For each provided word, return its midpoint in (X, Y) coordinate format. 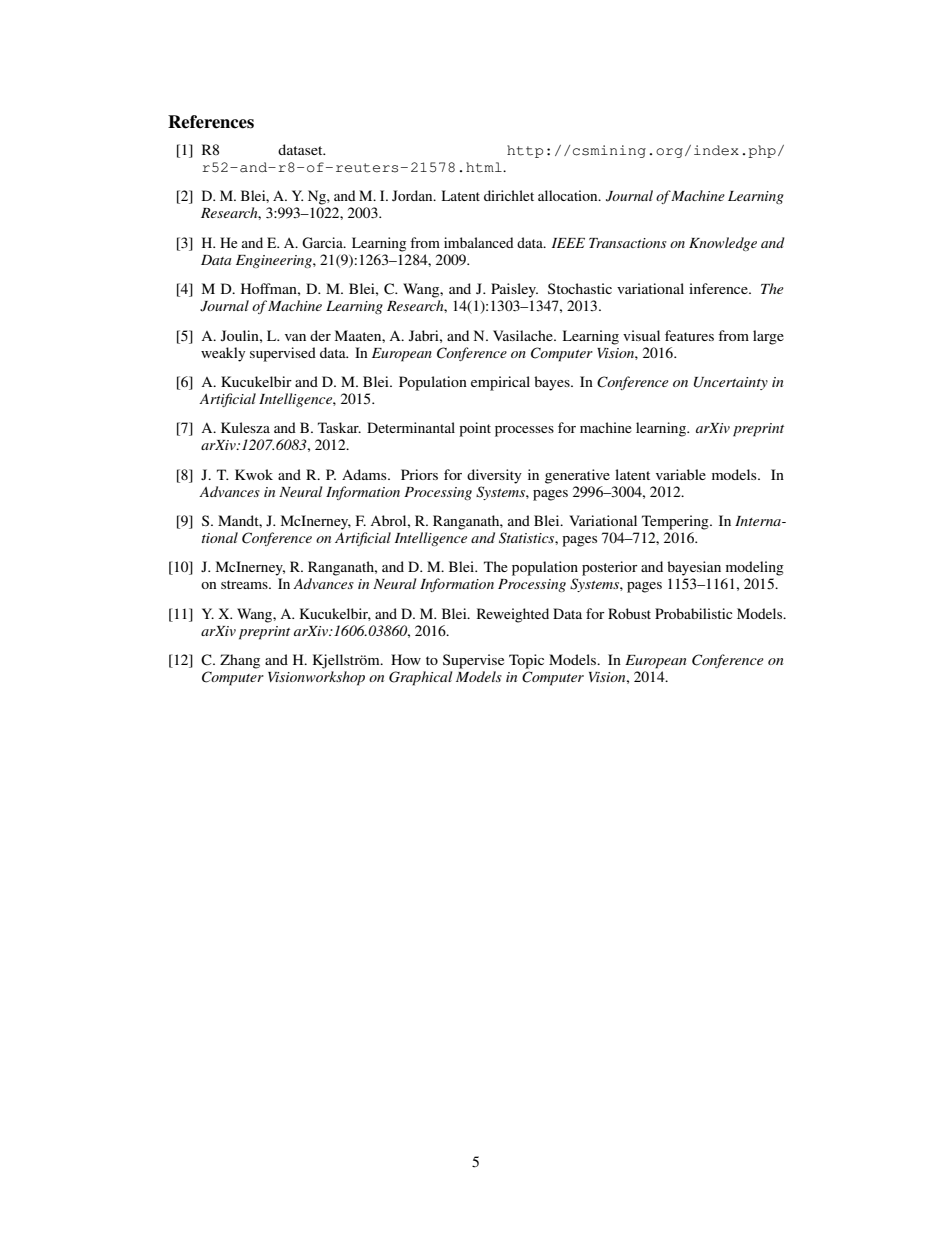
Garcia (323, 243)
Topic (526, 661)
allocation (569, 195)
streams (245, 584)
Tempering (676, 522)
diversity (494, 476)
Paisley (514, 290)
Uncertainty (731, 383)
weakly (223, 354)
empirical (500, 383)
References (211, 122)
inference (719, 288)
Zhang (240, 661)
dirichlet (509, 195)
